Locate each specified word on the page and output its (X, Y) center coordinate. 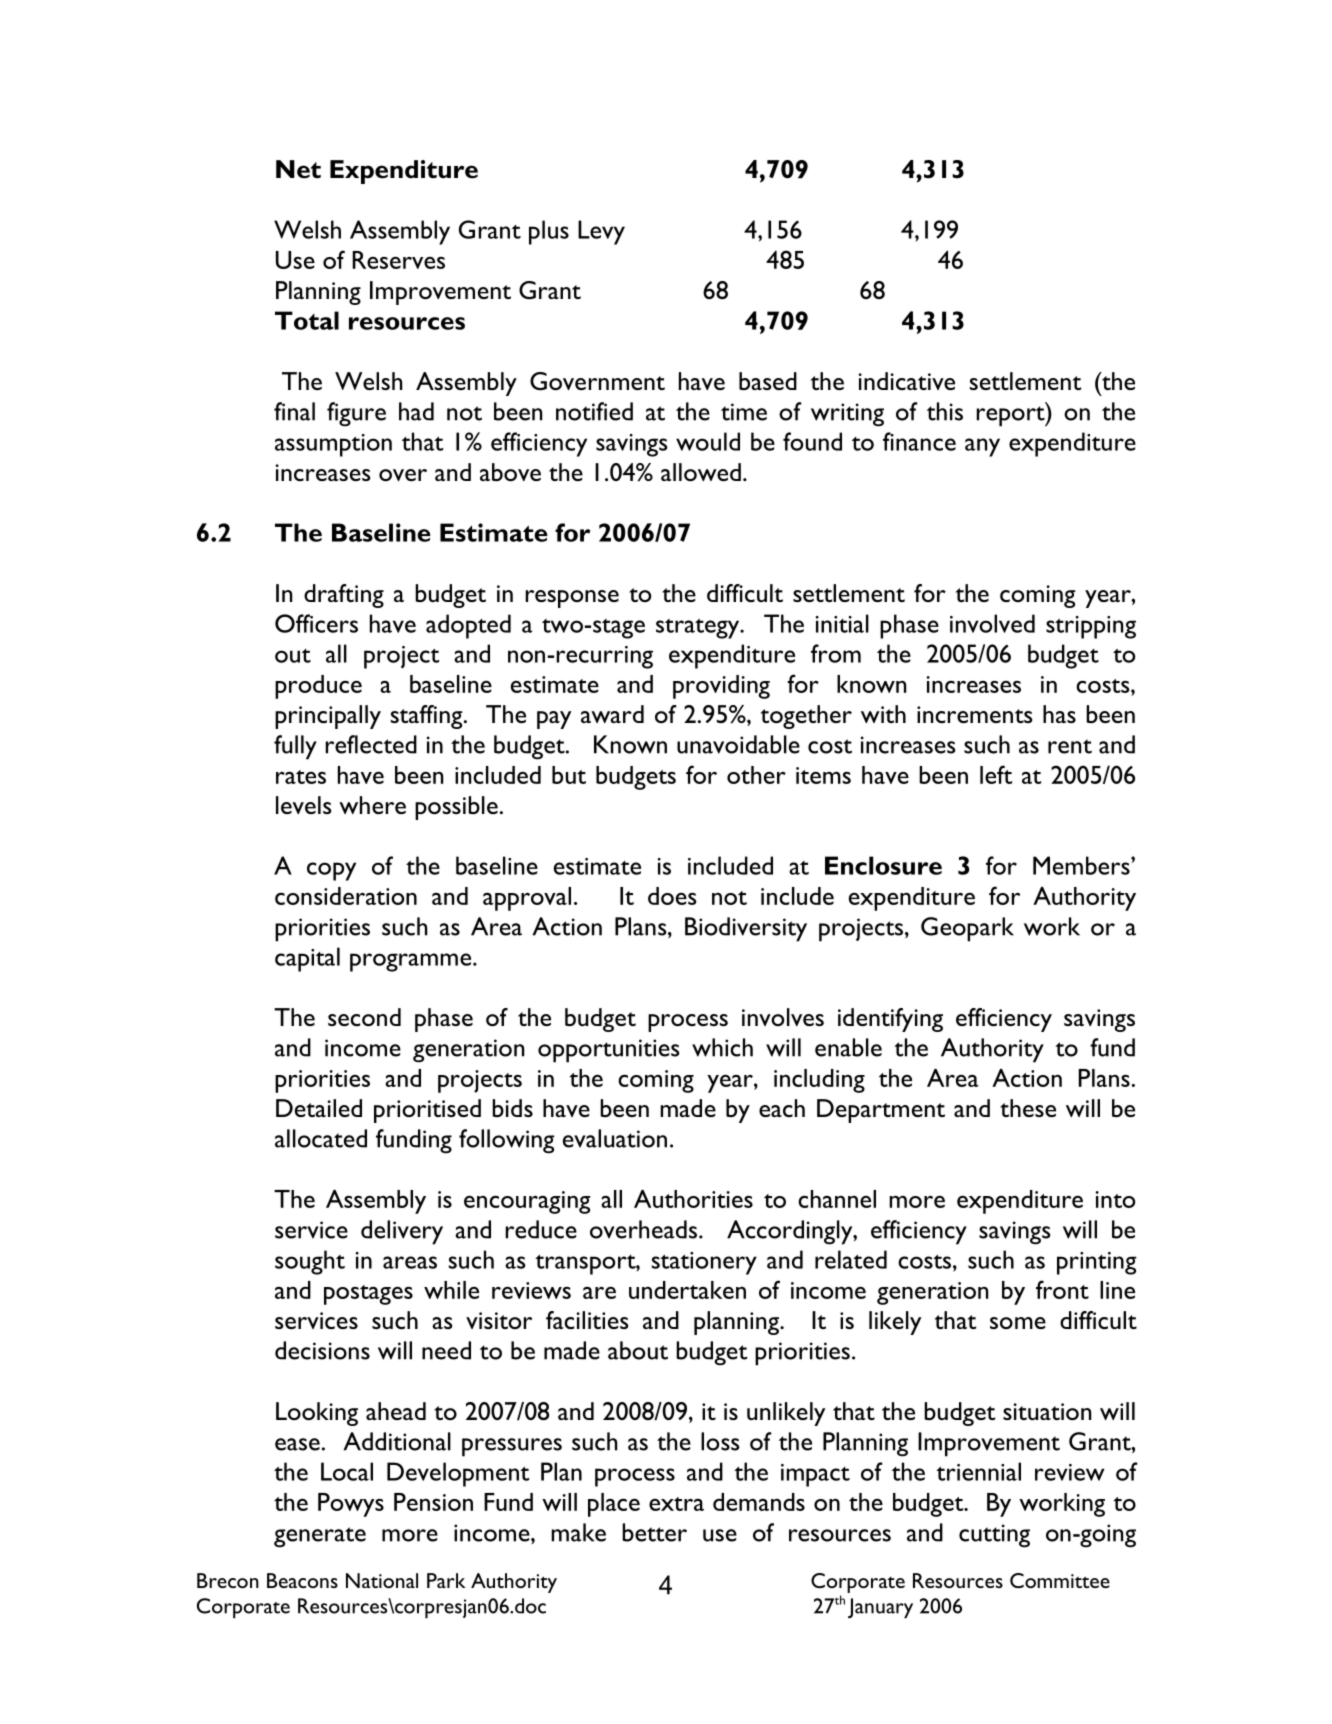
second (364, 1017)
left (996, 774)
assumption (333, 445)
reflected (371, 744)
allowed (701, 472)
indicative (906, 381)
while (451, 1290)
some (1018, 1323)
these (1028, 1108)
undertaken (687, 1290)
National (382, 1580)
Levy (601, 232)
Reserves (398, 260)
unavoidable (738, 744)
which (722, 1047)
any (982, 447)
